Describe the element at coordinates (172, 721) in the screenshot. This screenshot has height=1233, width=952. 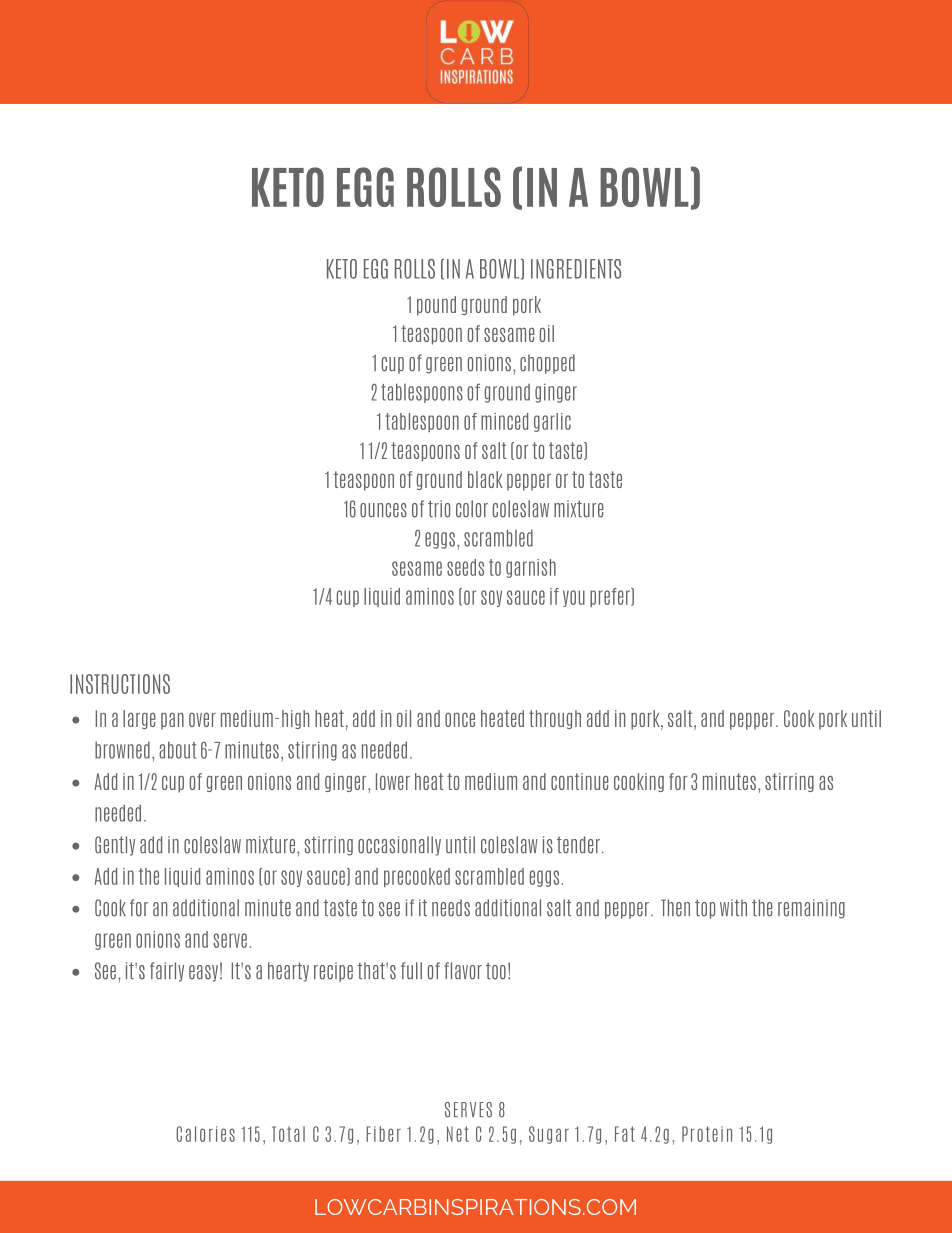
I see `pan` at that location.
